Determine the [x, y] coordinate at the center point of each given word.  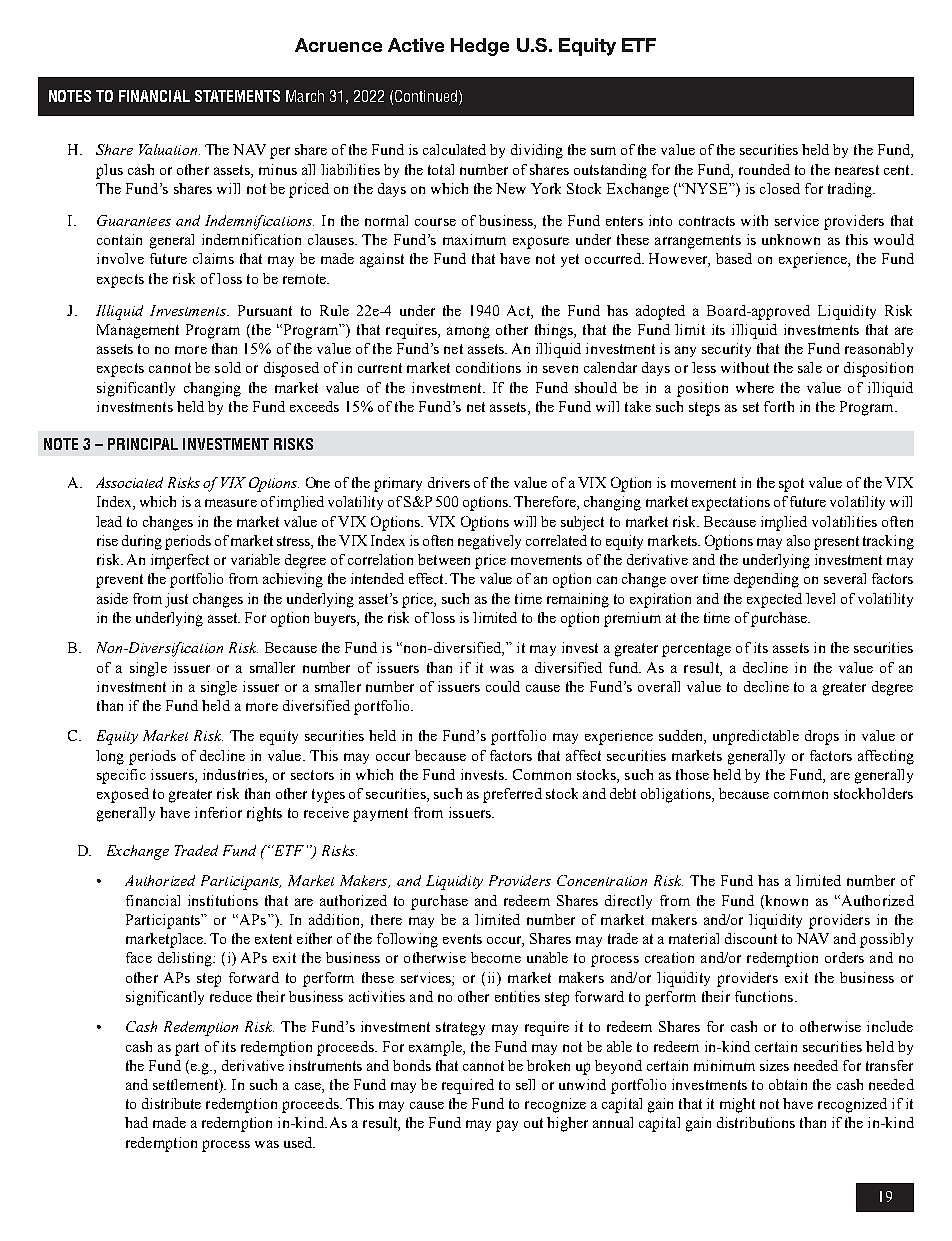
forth [779, 406]
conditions [488, 367]
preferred [512, 795]
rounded [764, 169]
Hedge [480, 47]
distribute [171, 1103]
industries [234, 776]
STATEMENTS [237, 96]
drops [822, 737]
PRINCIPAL [143, 444]
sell [525, 1084]
